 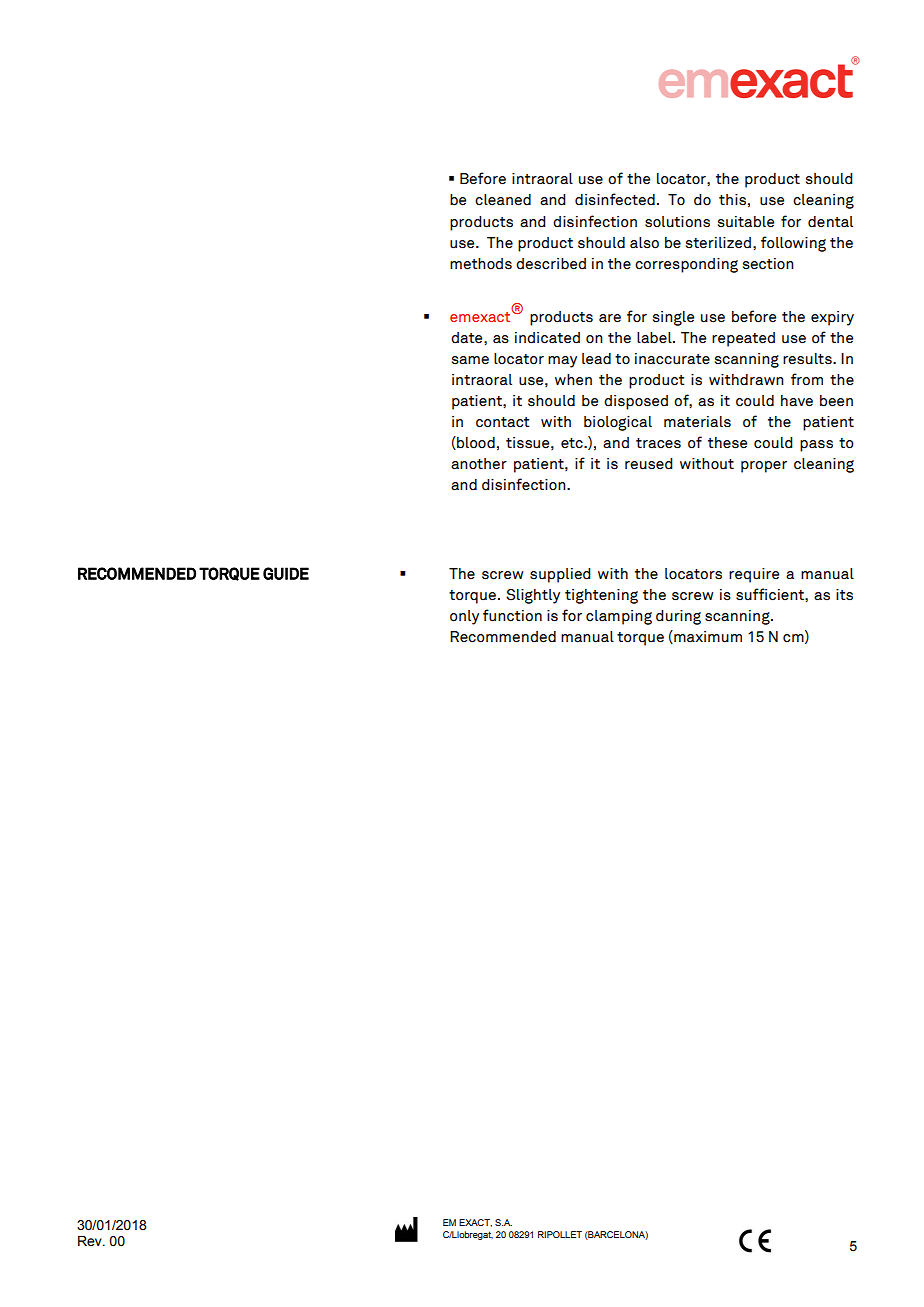 I want to click on another, so click(x=479, y=464).
